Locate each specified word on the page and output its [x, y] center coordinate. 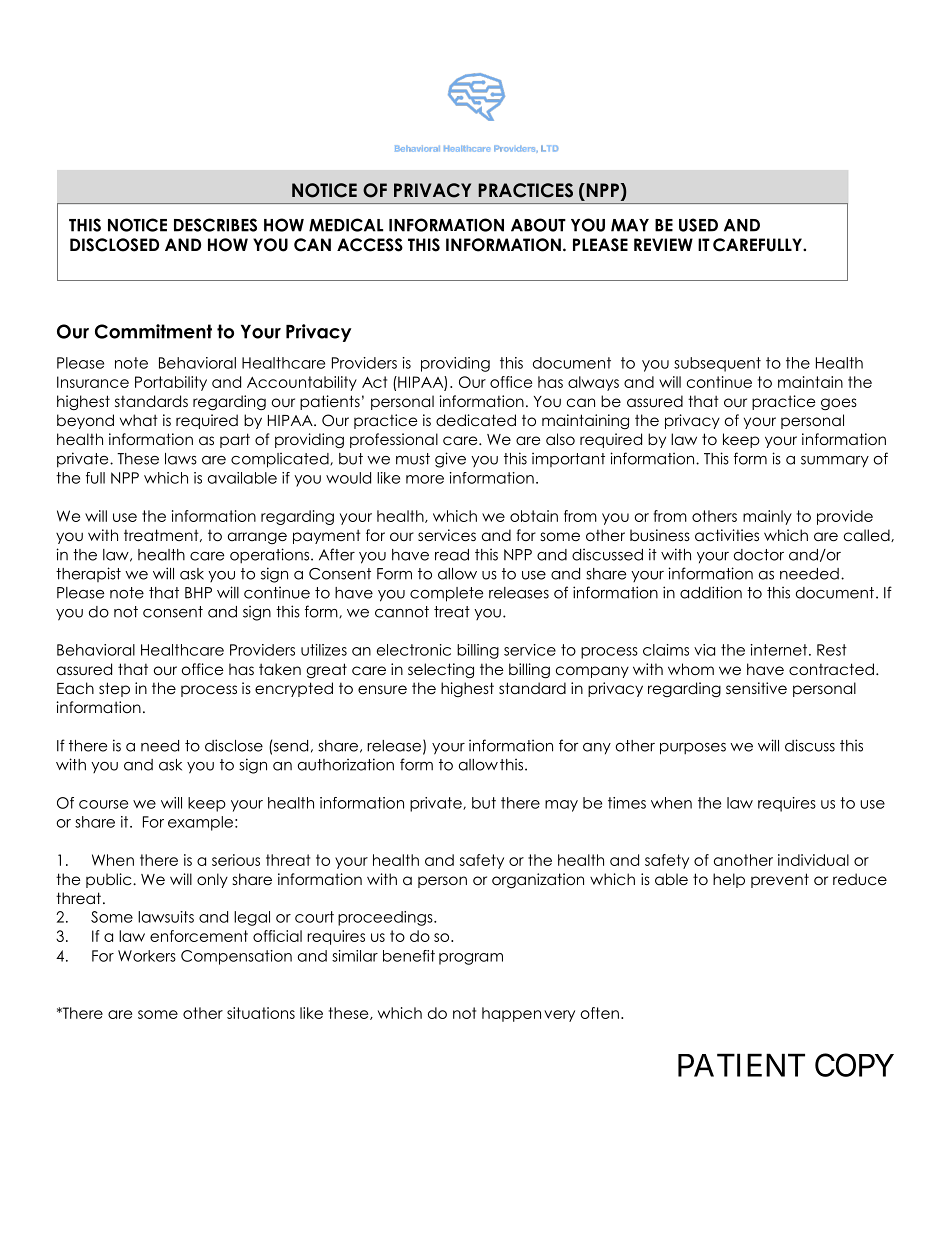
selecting [441, 670]
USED [698, 225]
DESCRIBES [215, 225]
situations [261, 1013]
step [114, 689]
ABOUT [538, 225]
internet [780, 650]
